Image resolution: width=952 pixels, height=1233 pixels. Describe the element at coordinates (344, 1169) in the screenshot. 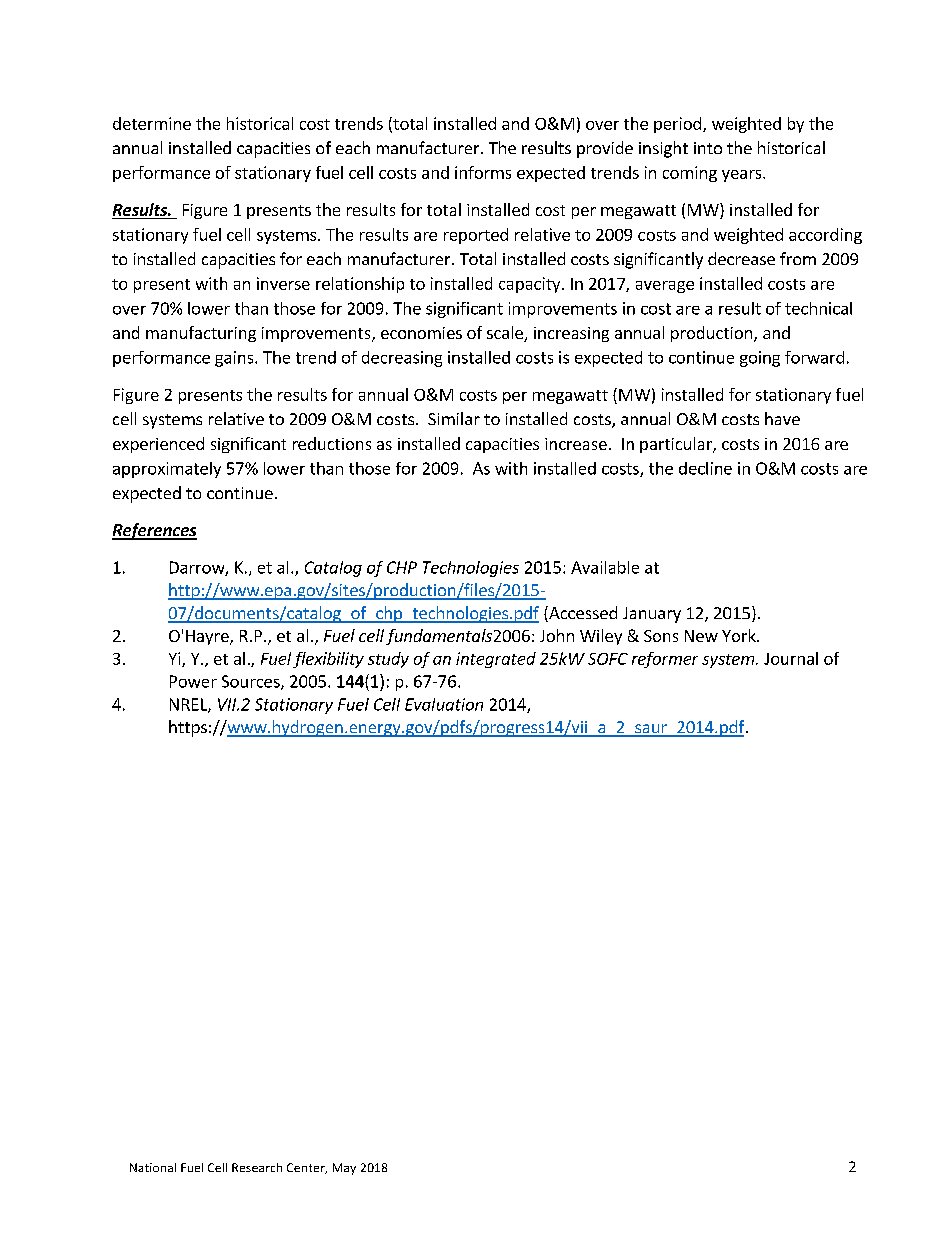

I see `May` at that location.
